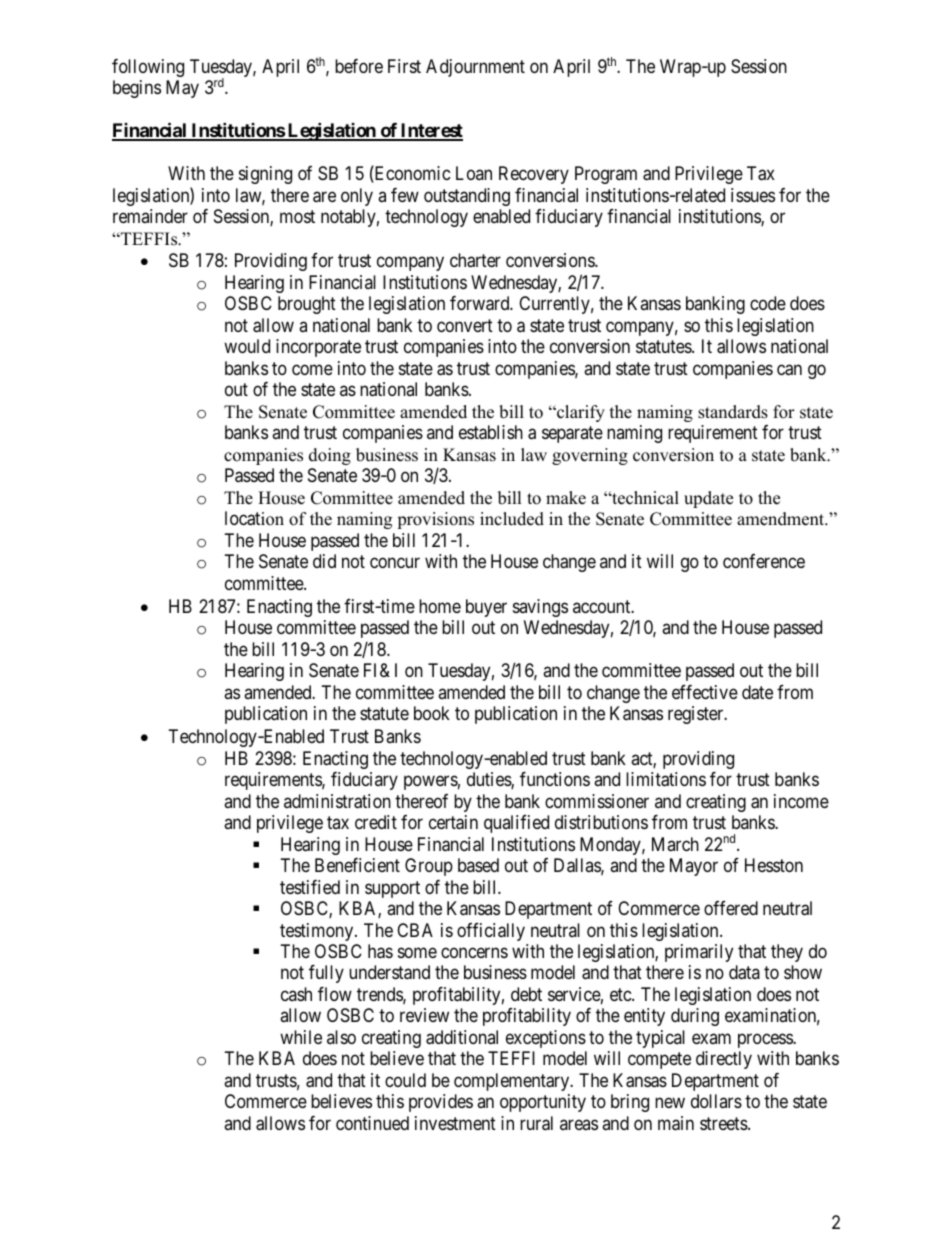 The width and height of the page is (952, 1233). I want to click on establish, so click(491, 432).
